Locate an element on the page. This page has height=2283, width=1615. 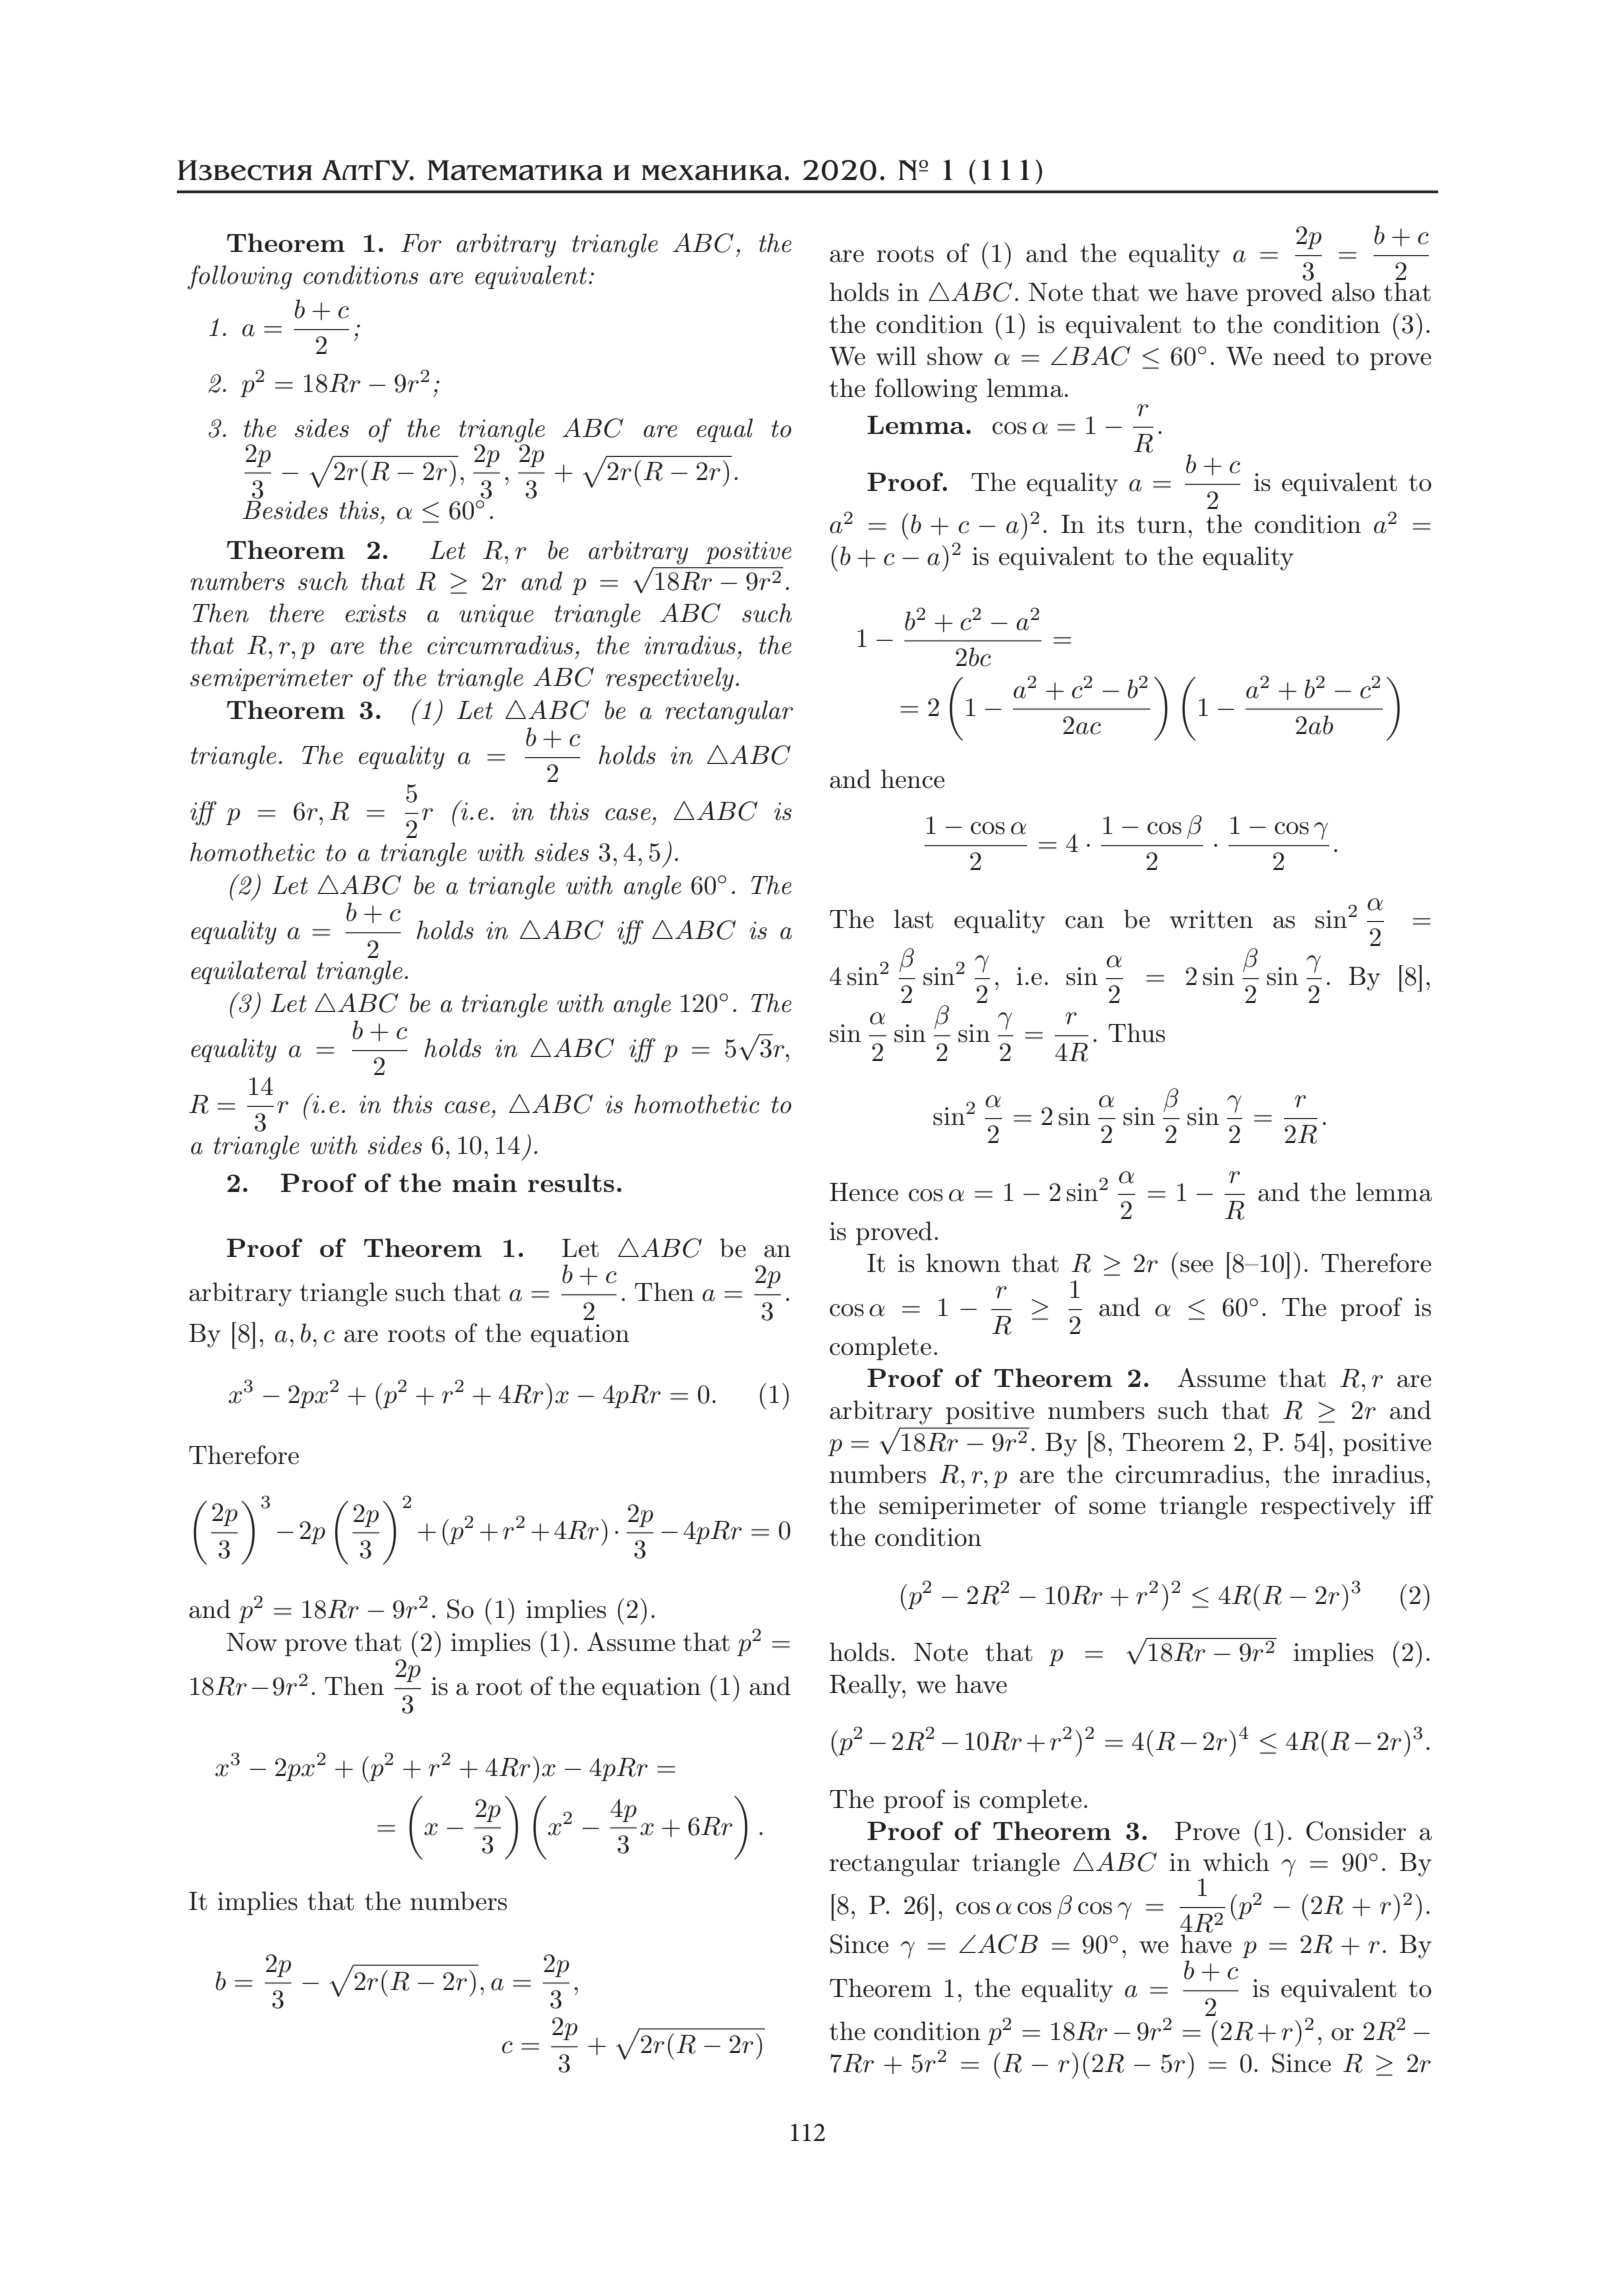
results is located at coordinates (571, 1182).
